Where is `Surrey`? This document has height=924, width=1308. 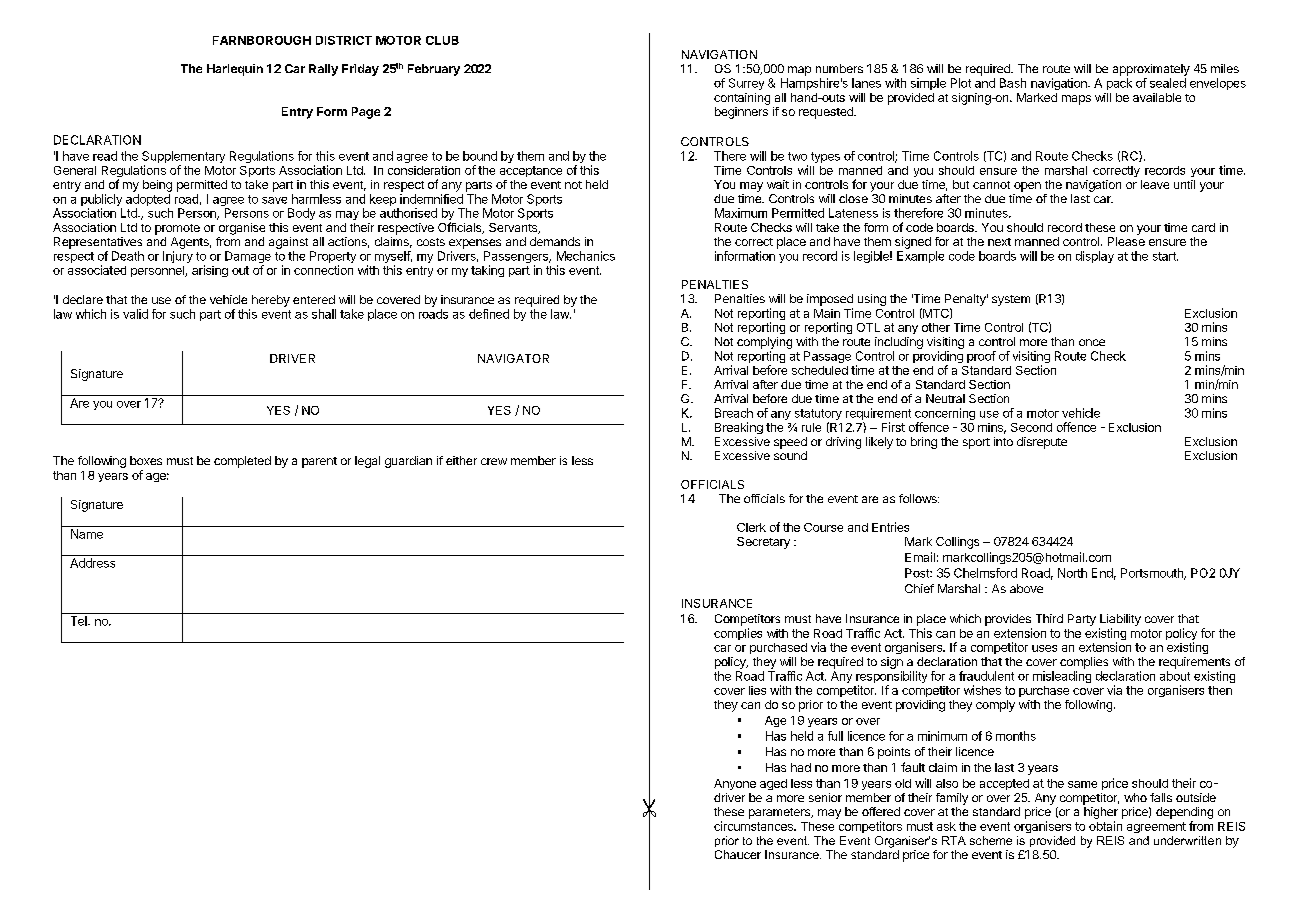
Surrey is located at coordinates (746, 84).
